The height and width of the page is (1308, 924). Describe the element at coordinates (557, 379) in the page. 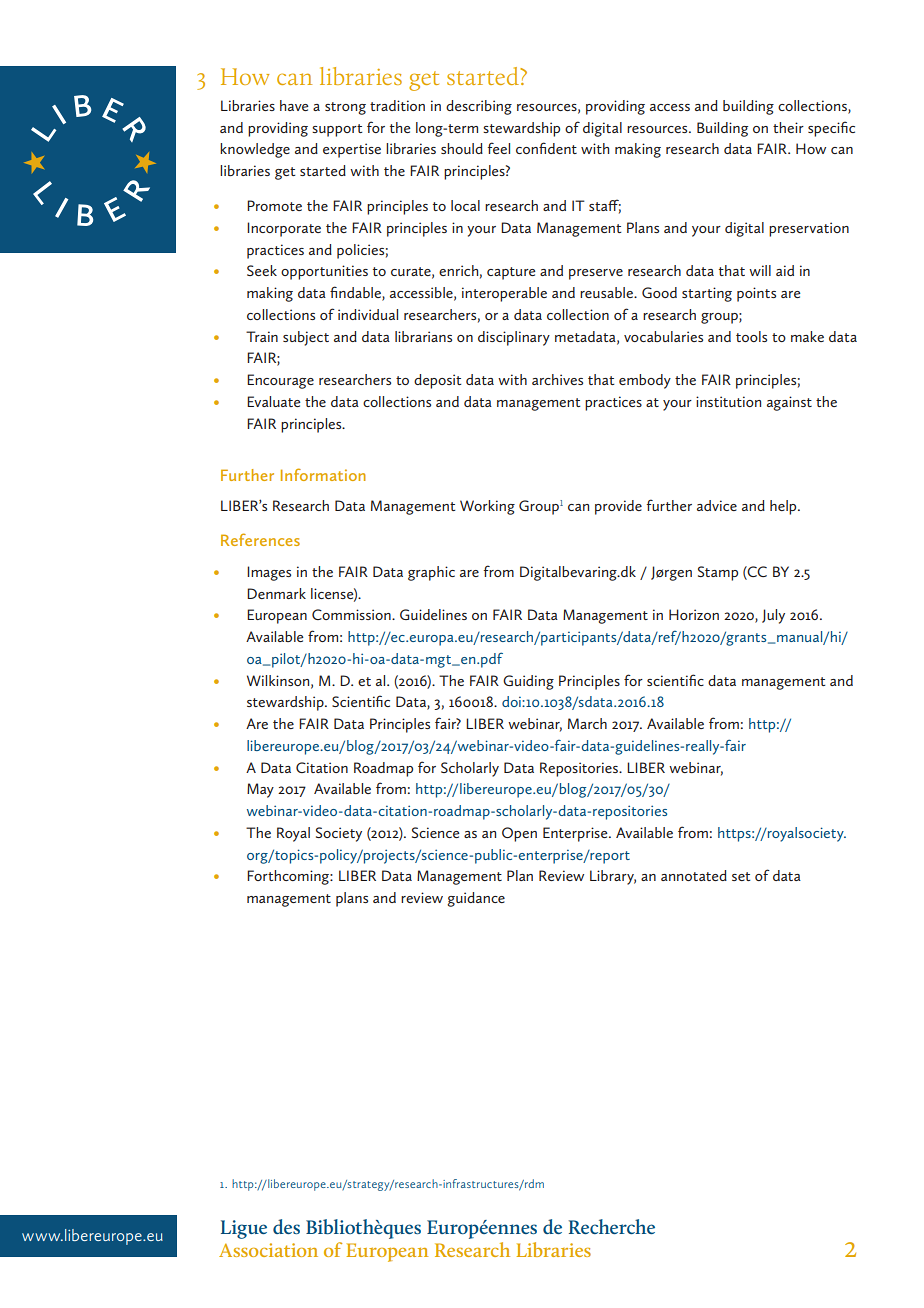

I see `archives` at that location.
